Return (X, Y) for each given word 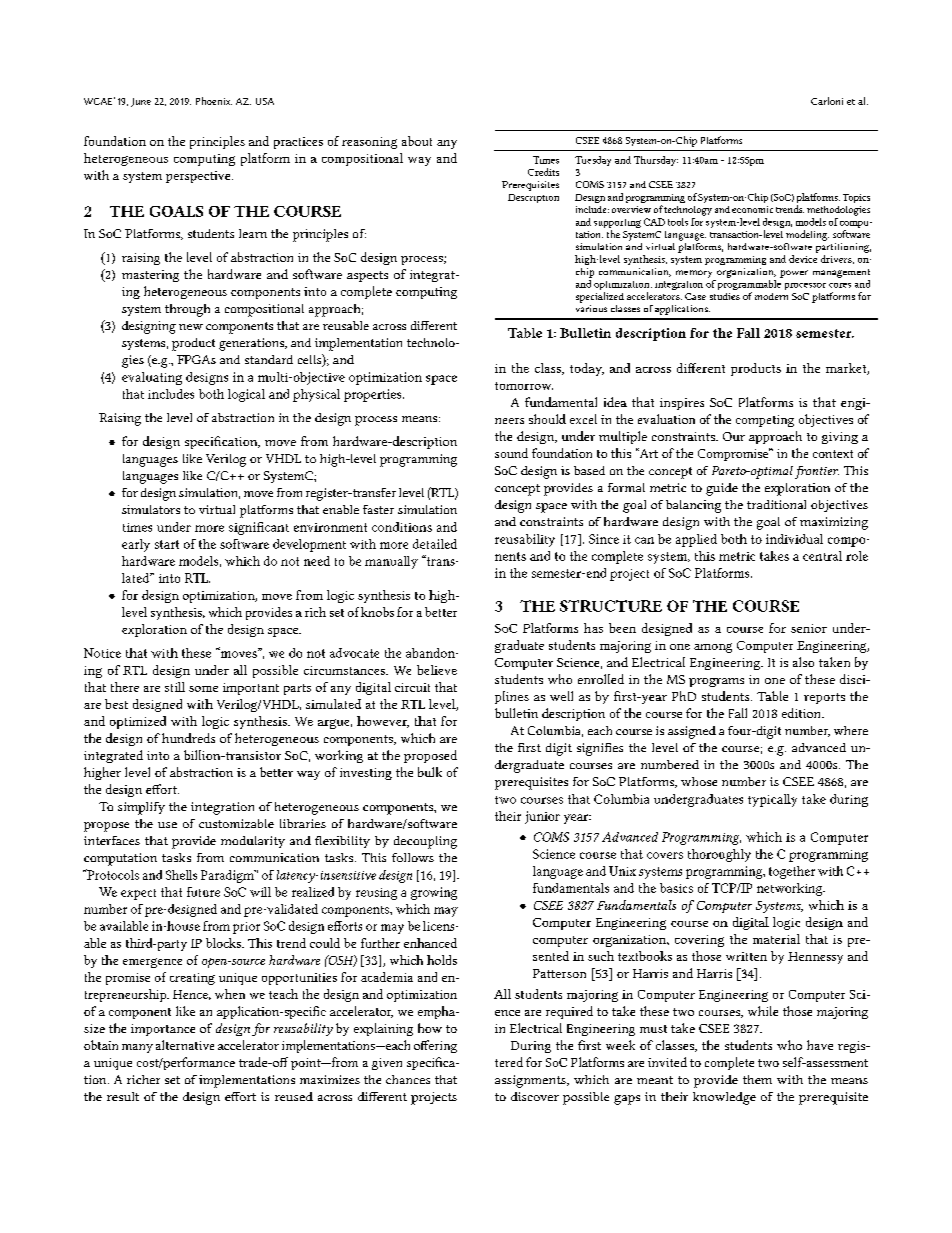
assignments (531, 1081)
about (417, 141)
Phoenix (214, 101)
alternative (185, 1045)
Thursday (656, 161)
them (757, 1079)
